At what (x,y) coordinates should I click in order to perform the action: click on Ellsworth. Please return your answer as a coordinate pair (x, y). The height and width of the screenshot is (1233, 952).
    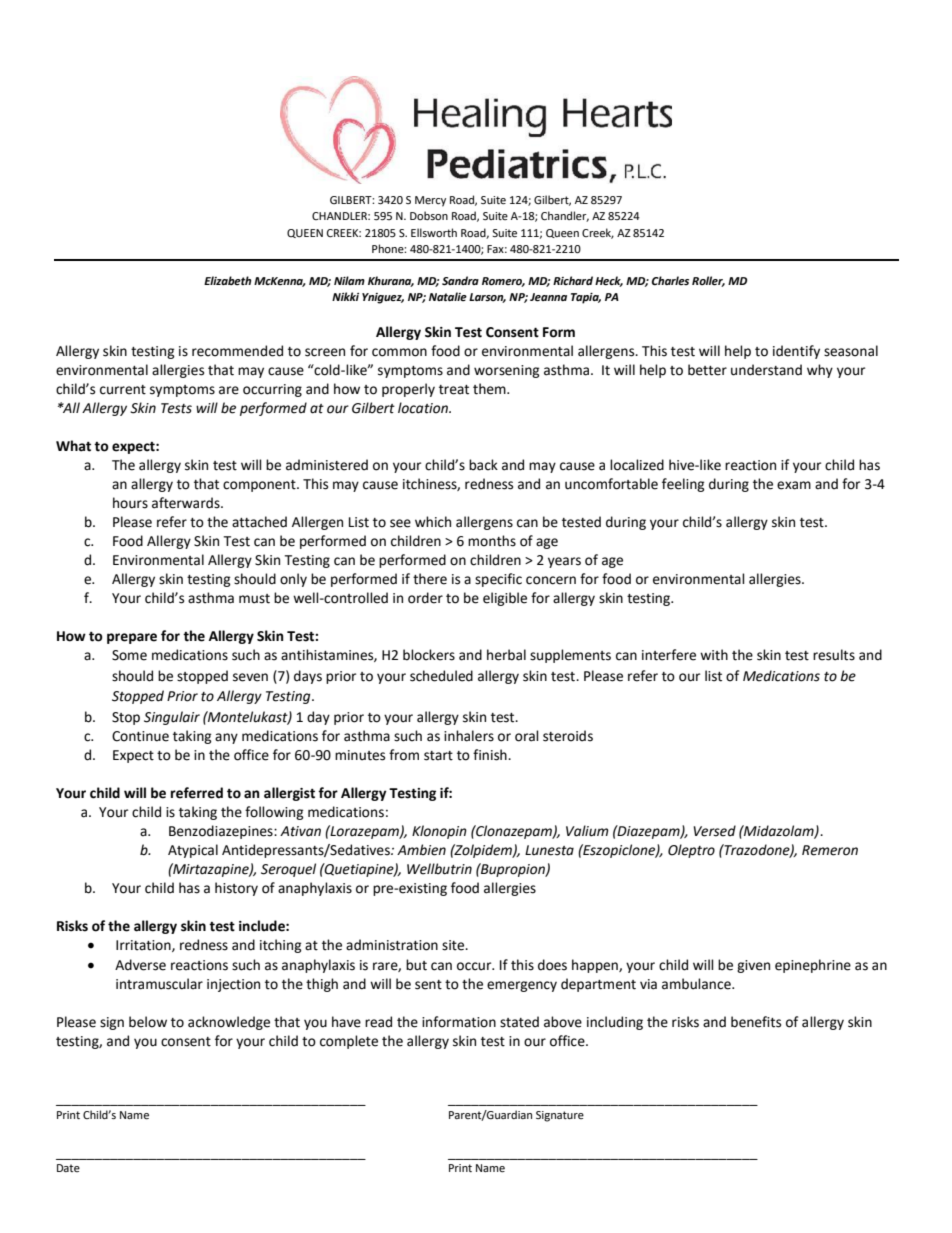
    Looking at the image, I should click on (434, 232).
